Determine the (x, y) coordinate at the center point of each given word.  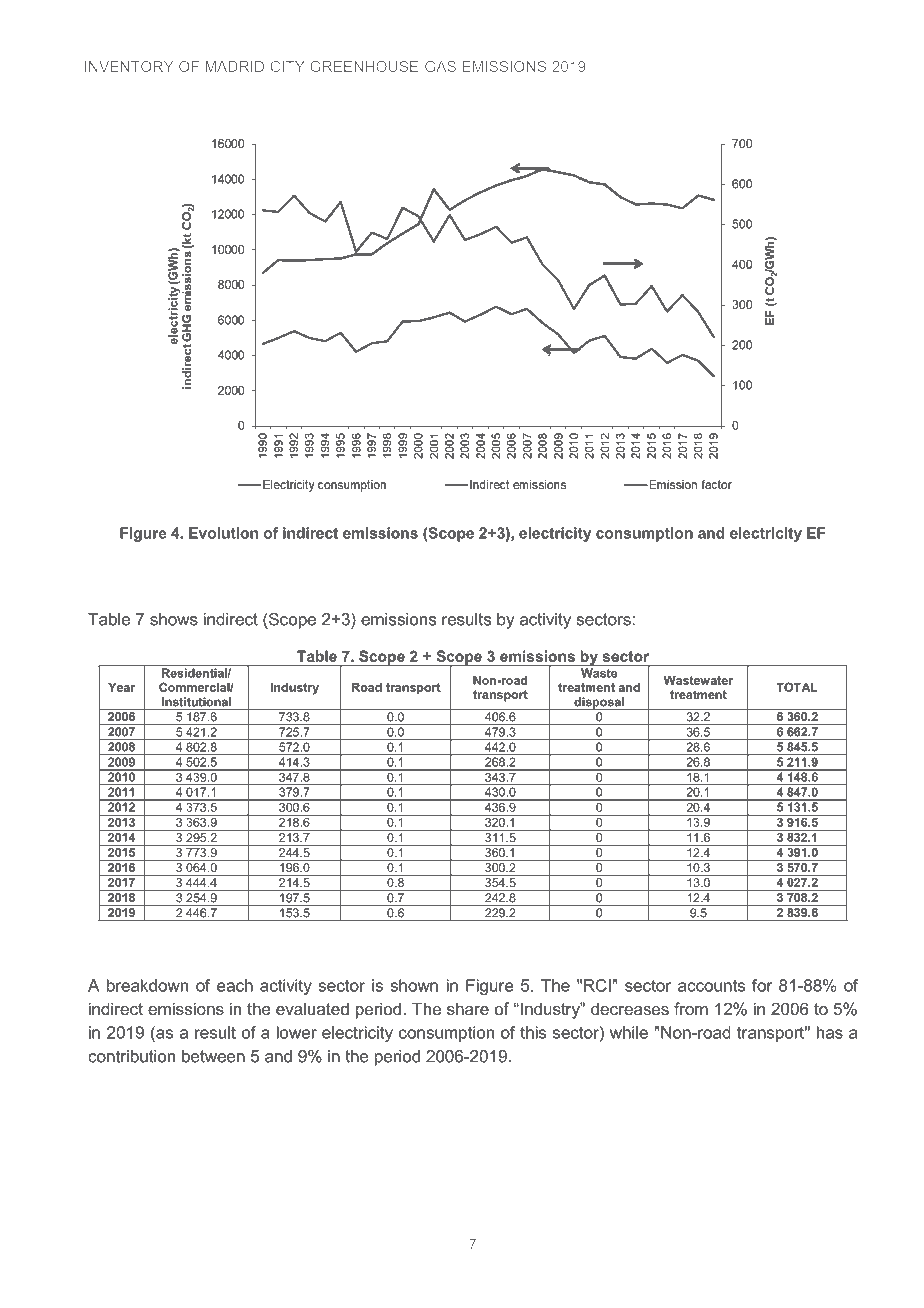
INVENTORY (129, 66)
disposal (599, 703)
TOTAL (796, 687)
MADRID (234, 66)
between (213, 1056)
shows (174, 619)
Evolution (223, 533)
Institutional (196, 702)
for (762, 985)
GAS (440, 66)
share (468, 1008)
